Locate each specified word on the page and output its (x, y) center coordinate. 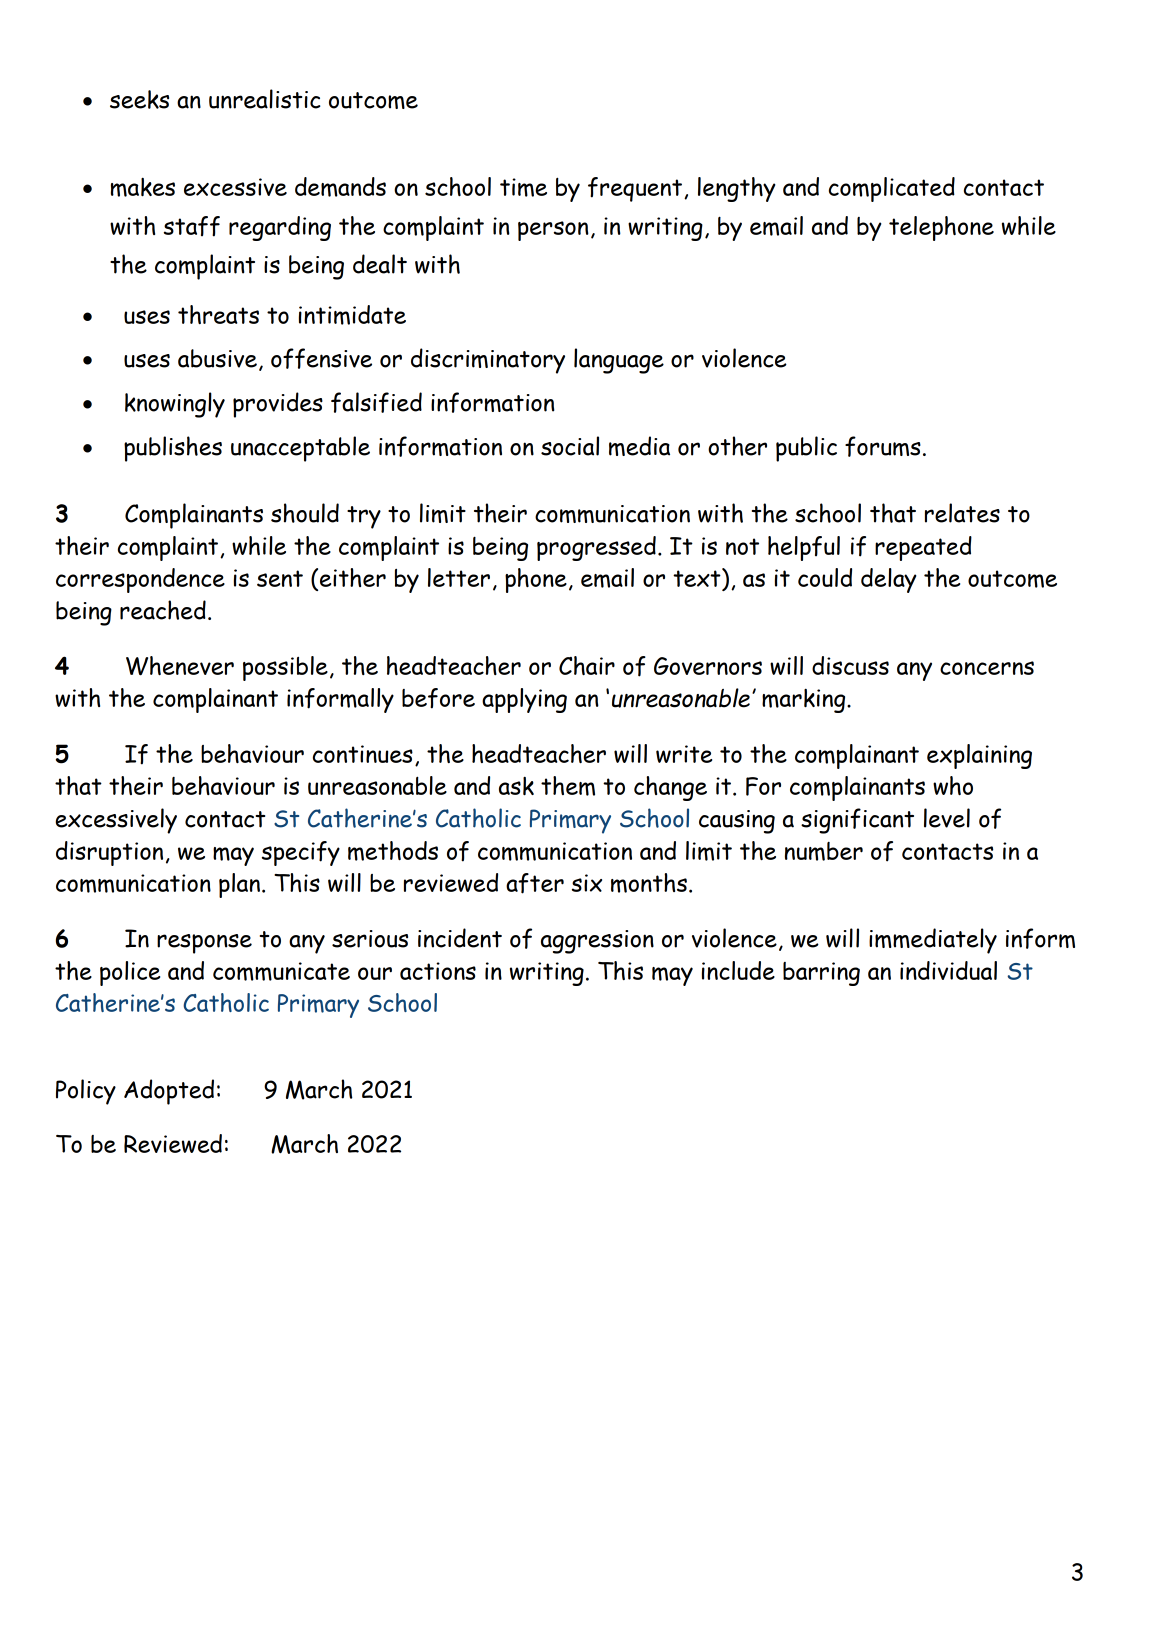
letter (459, 577)
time (523, 187)
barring (821, 974)
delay (889, 580)
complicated (892, 189)
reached (163, 610)
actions (438, 971)
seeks (139, 99)
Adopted (169, 1092)
